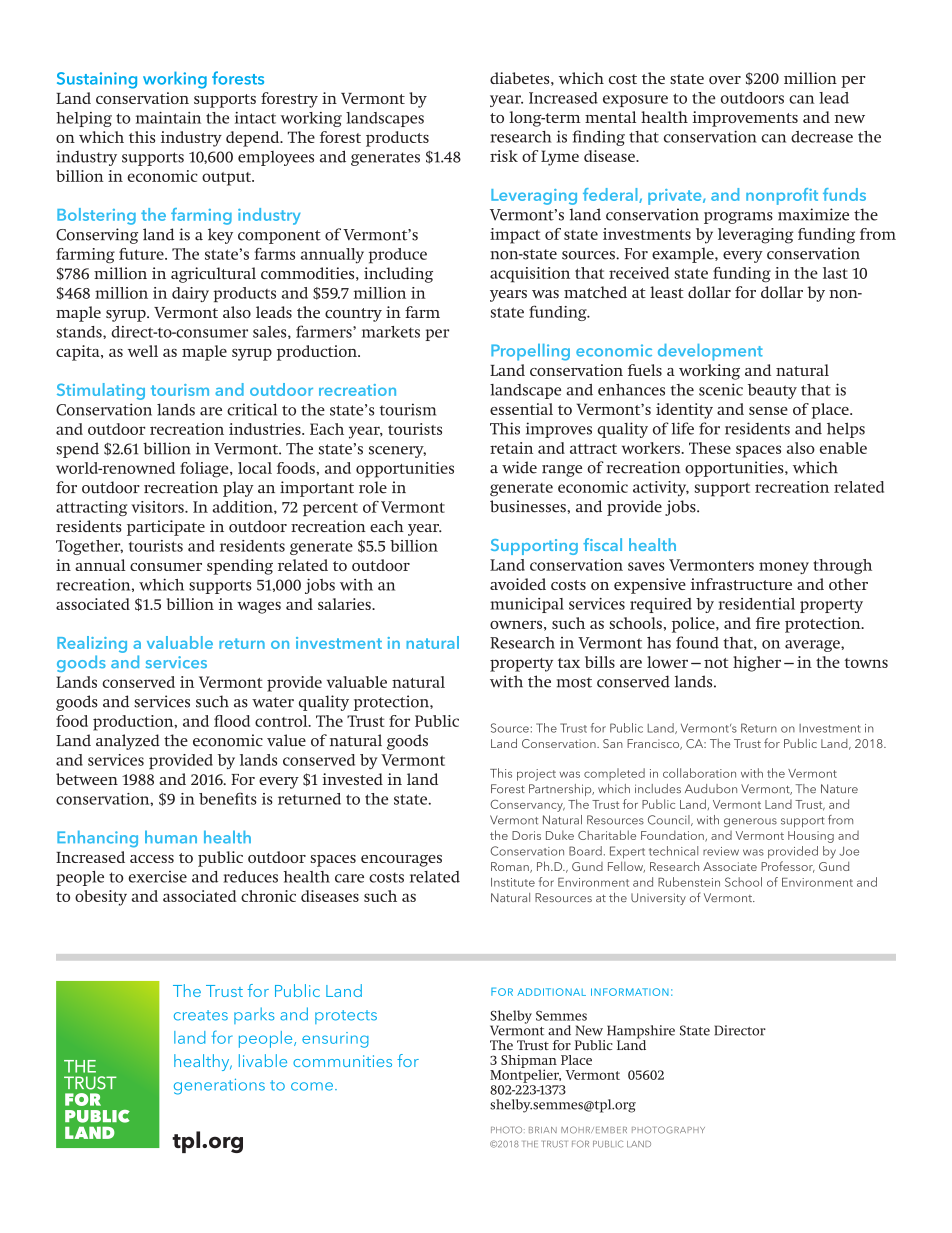  What do you see at coordinates (529, 1062) in the screenshot?
I see `Shipman` at bounding box center [529, 1062].
